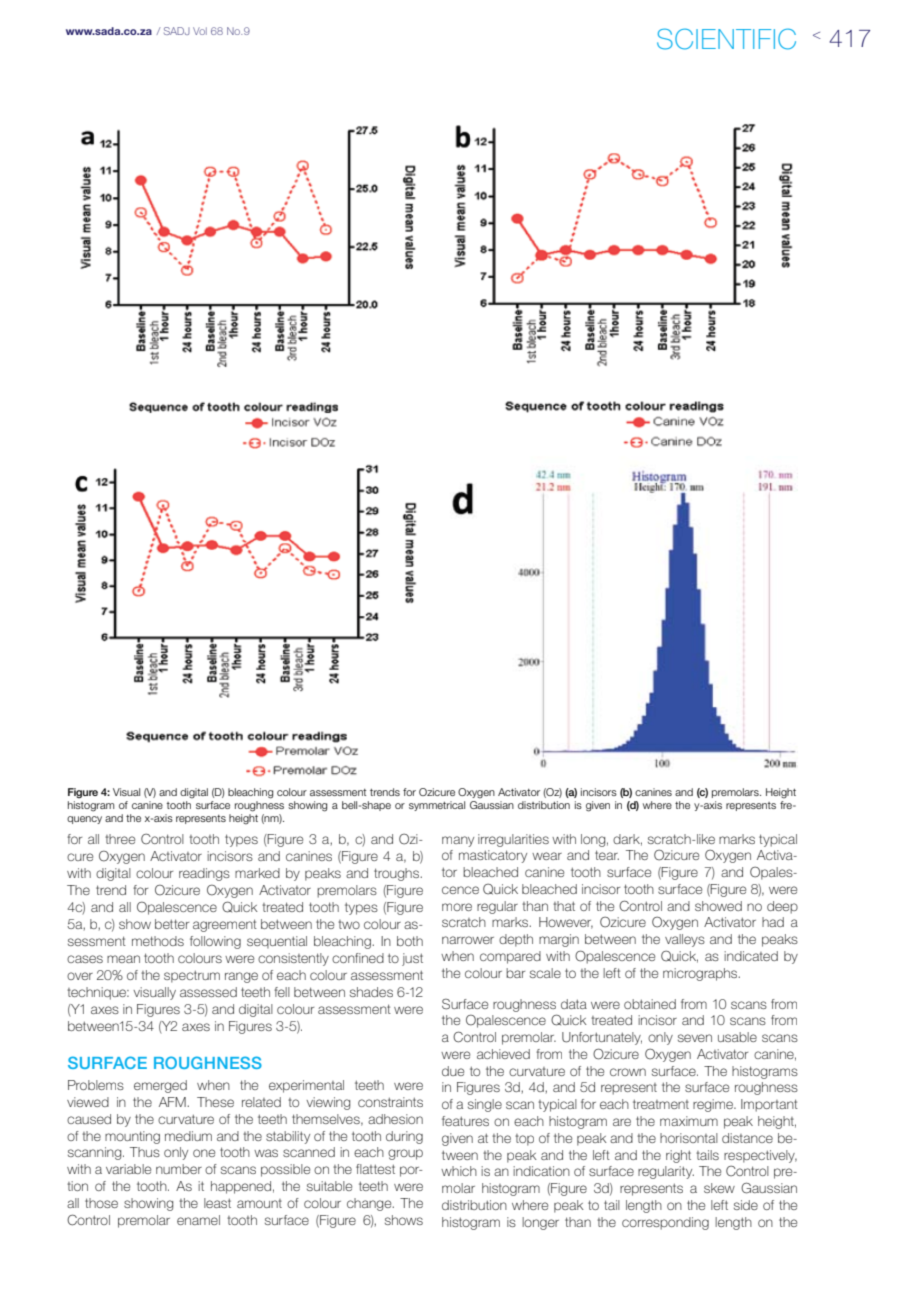 The width and height of the document is (924, 1308). What do you see at coordinates (172, 924) in the document?
I see `better` at bounding box center [172, 924].
